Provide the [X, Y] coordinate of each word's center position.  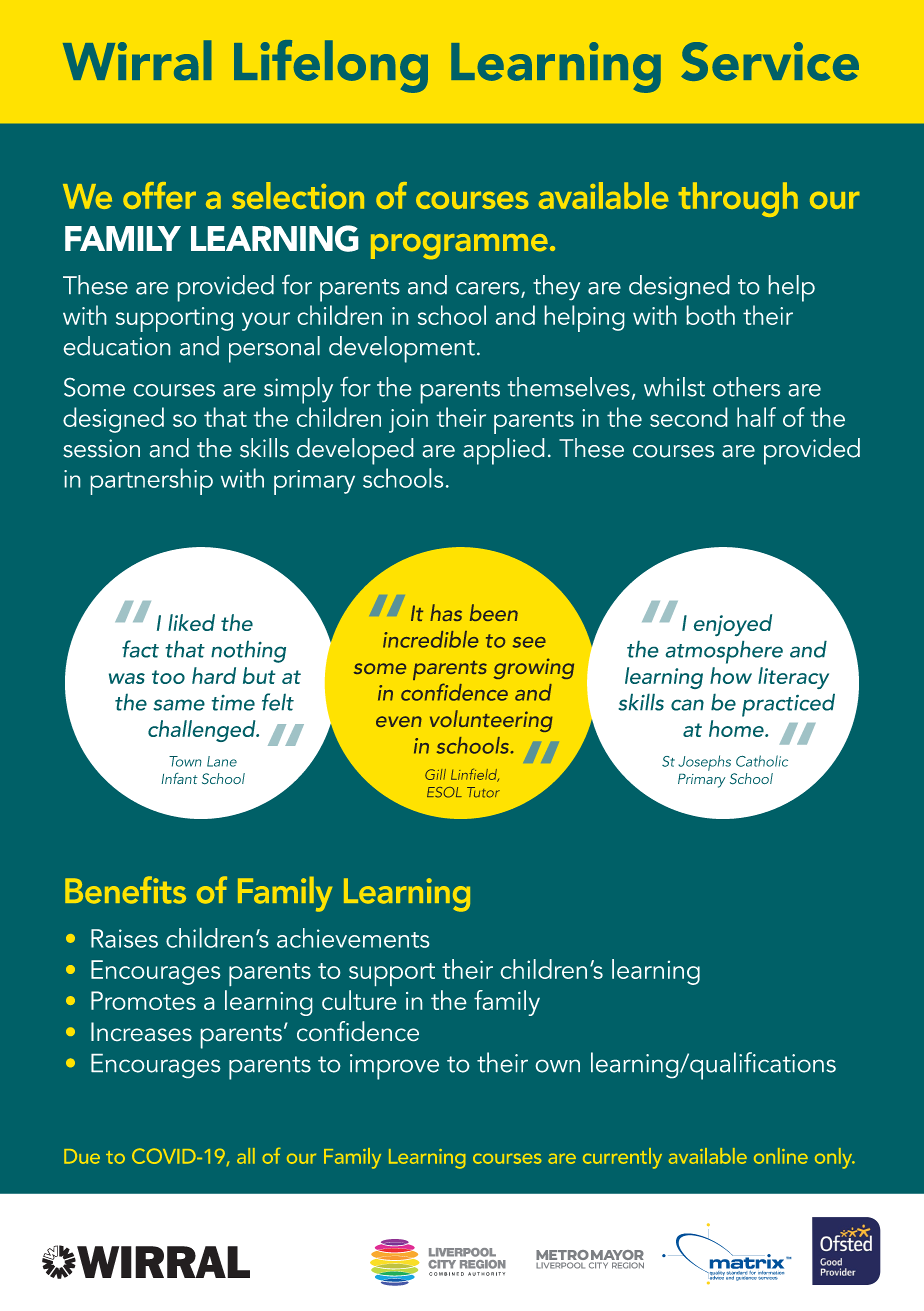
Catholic [762, 761]
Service [770, 61]
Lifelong [331, 66]
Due [82, 1156]
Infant [180, 778]
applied [503, 451]
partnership [152, 481]
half [756, 417]
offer [159, 195]
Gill [435, 774]
